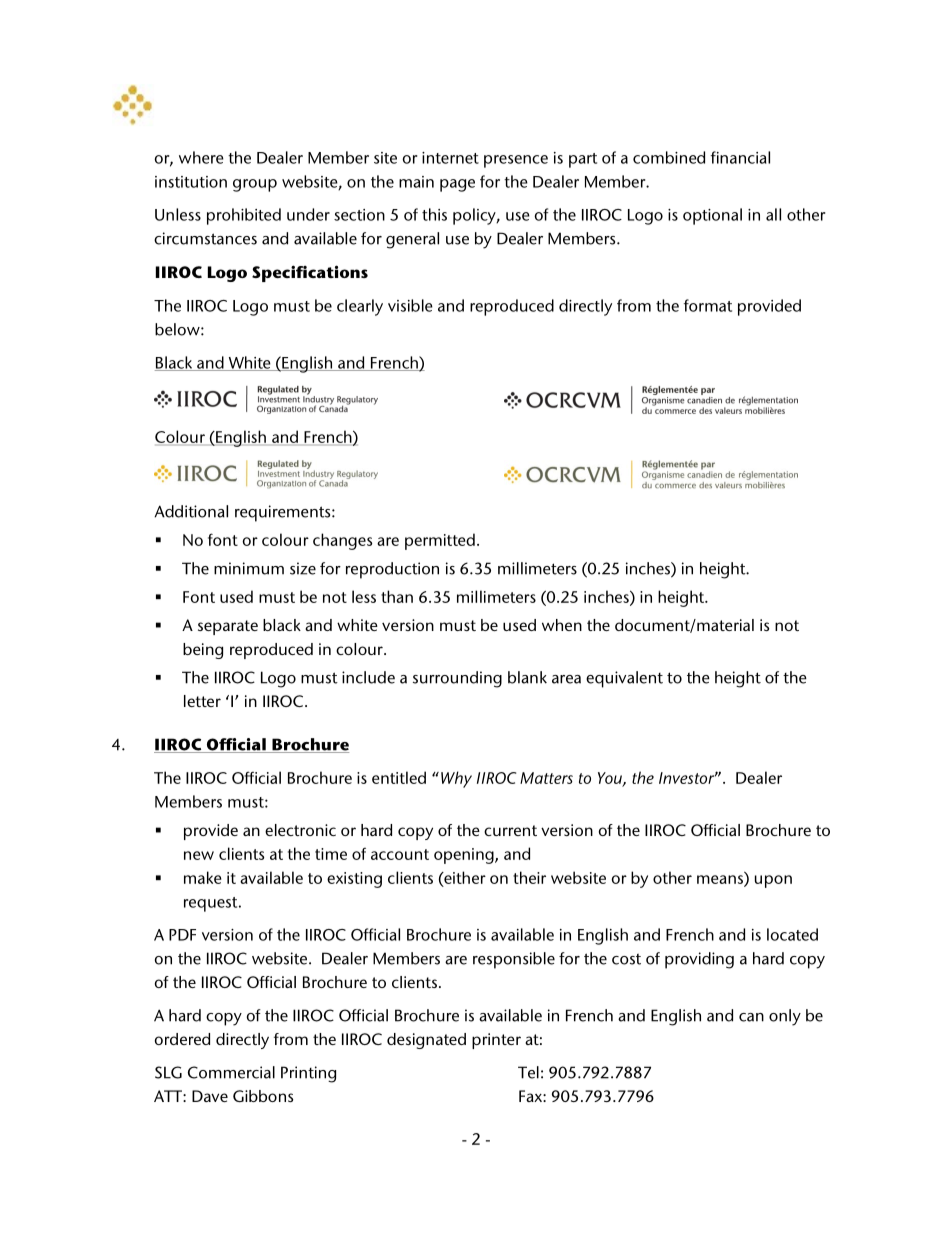 Image resolution: width=952 pixels, height=1233 pixels. Describe the element at coordinates (255, 185) in the document. I see `group` at that location.
